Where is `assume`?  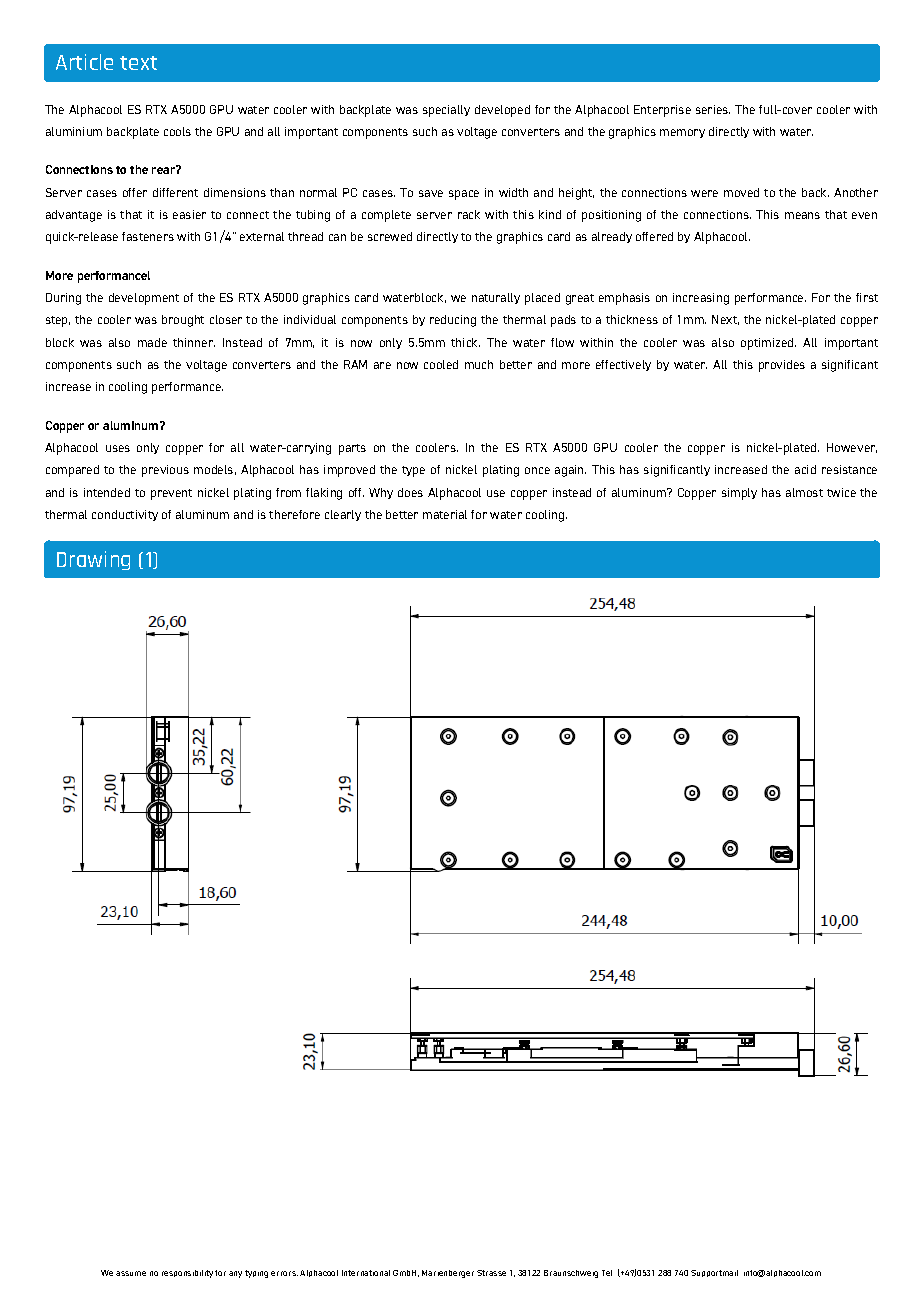
assume is located at coordinates (131, 1273).
